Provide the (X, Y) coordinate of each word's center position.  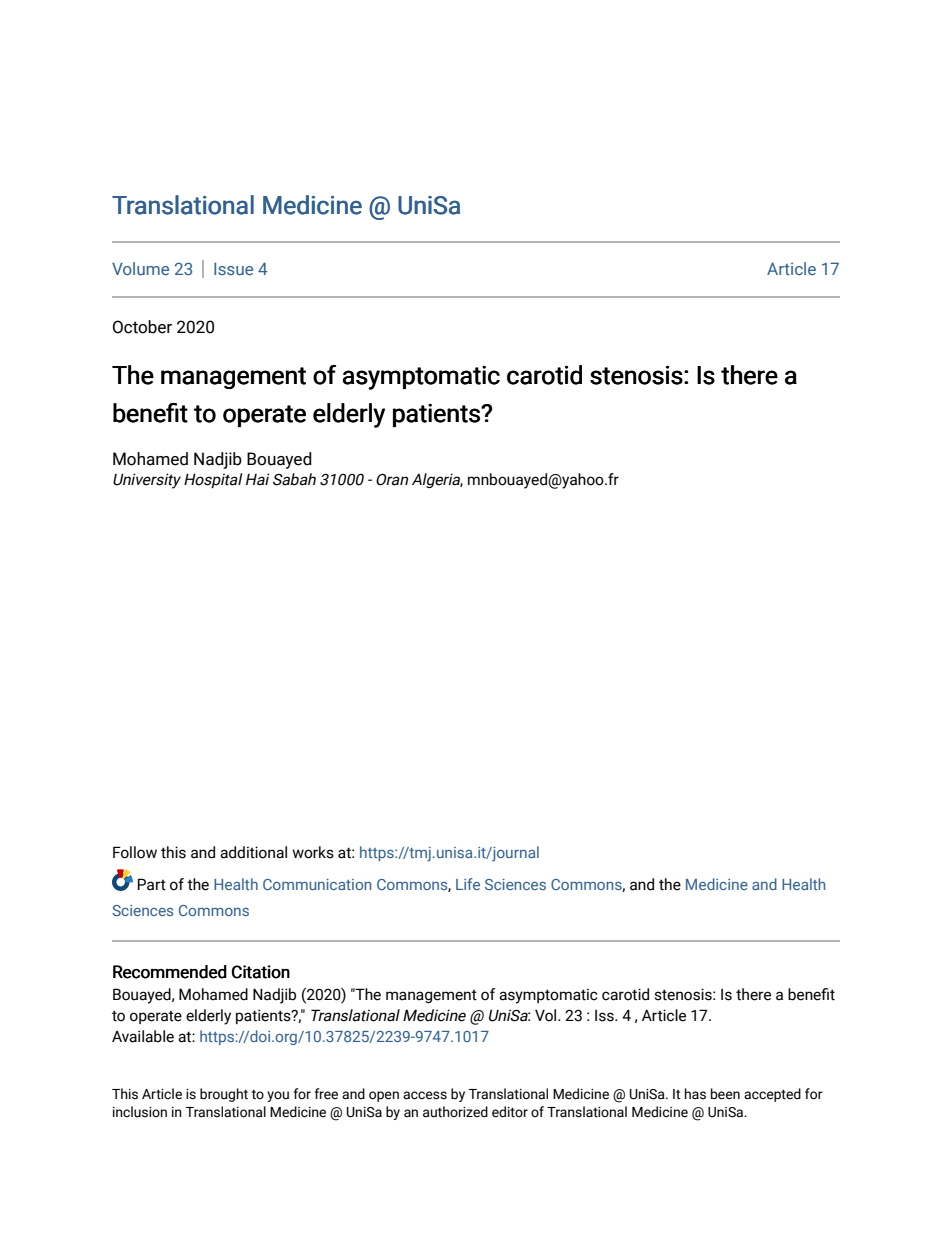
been (725, 1094)
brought (224, 1095)
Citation (261, 972)
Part (152, 884)
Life (468, 884)
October (142, 327)
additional (253, 852)
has (695, 1094)
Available (143, 1036)
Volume (140, 268)
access (425, 1095)
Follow (135, 852)
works (313, 852)
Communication (317, 884)
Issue (233, 268)
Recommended (170, 972)
